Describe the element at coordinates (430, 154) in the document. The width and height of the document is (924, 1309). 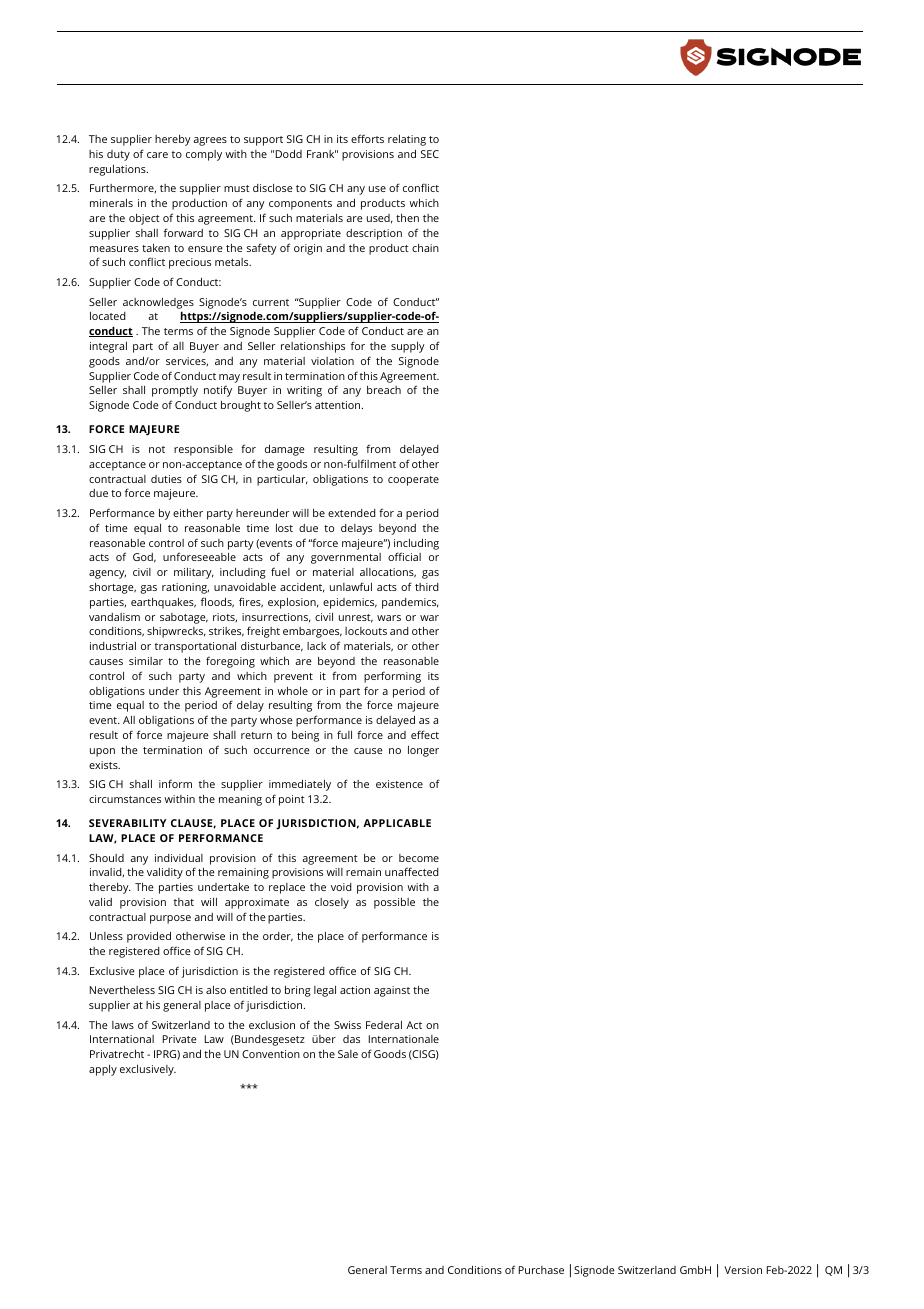
I see `SEC` at that location.
